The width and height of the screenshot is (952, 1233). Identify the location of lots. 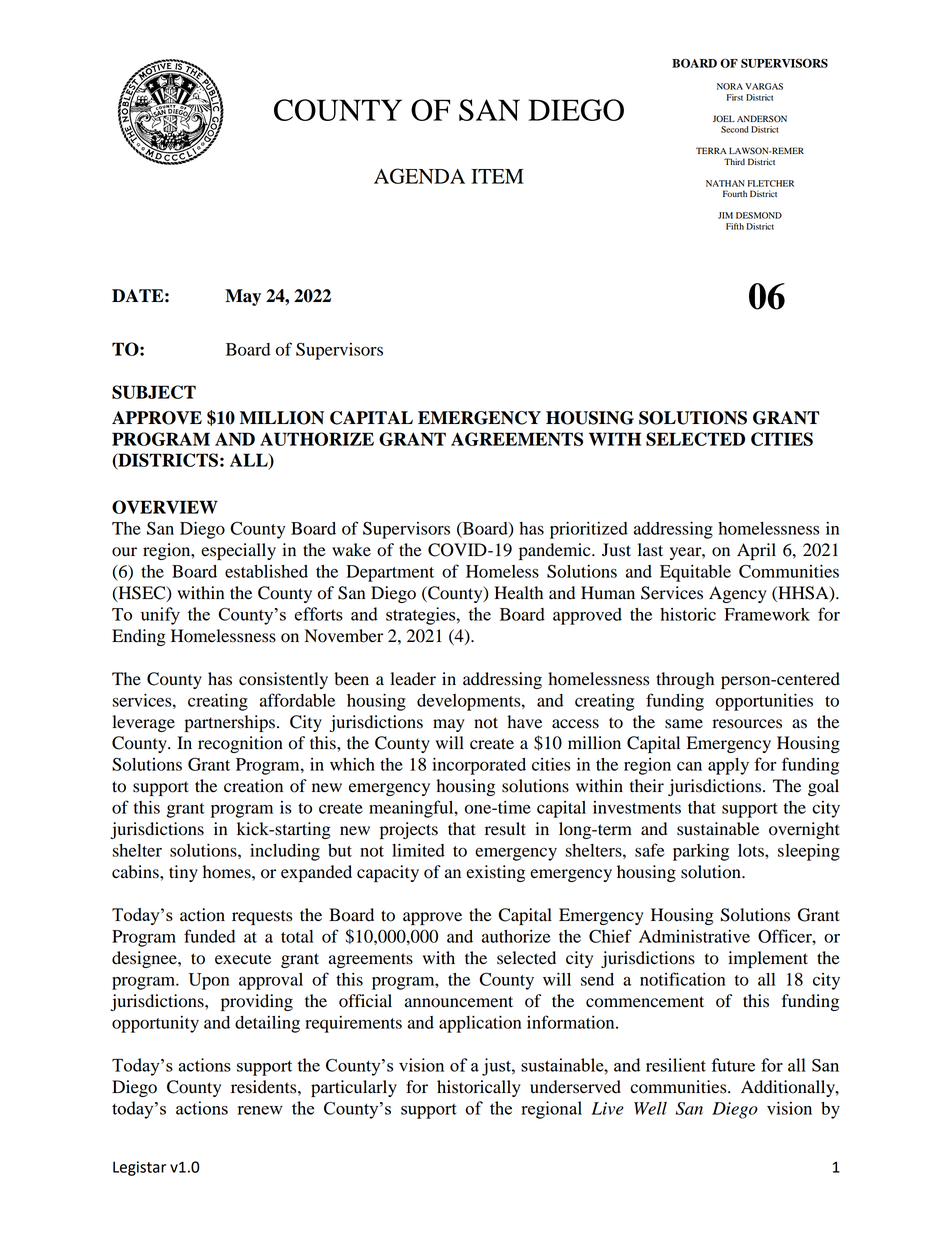
(752, 850).
